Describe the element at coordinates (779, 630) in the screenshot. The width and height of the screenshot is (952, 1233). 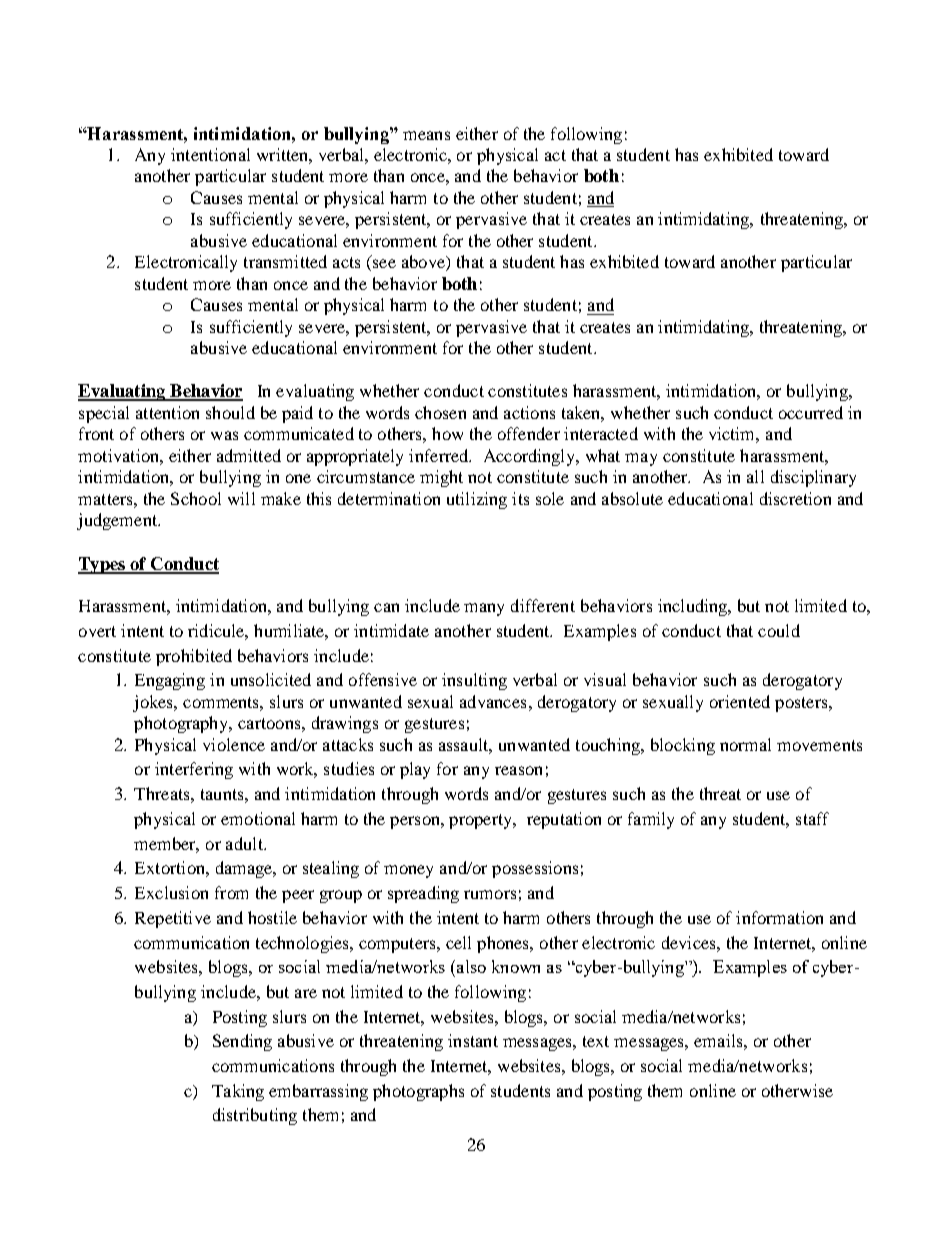
I see `could` at that location.
